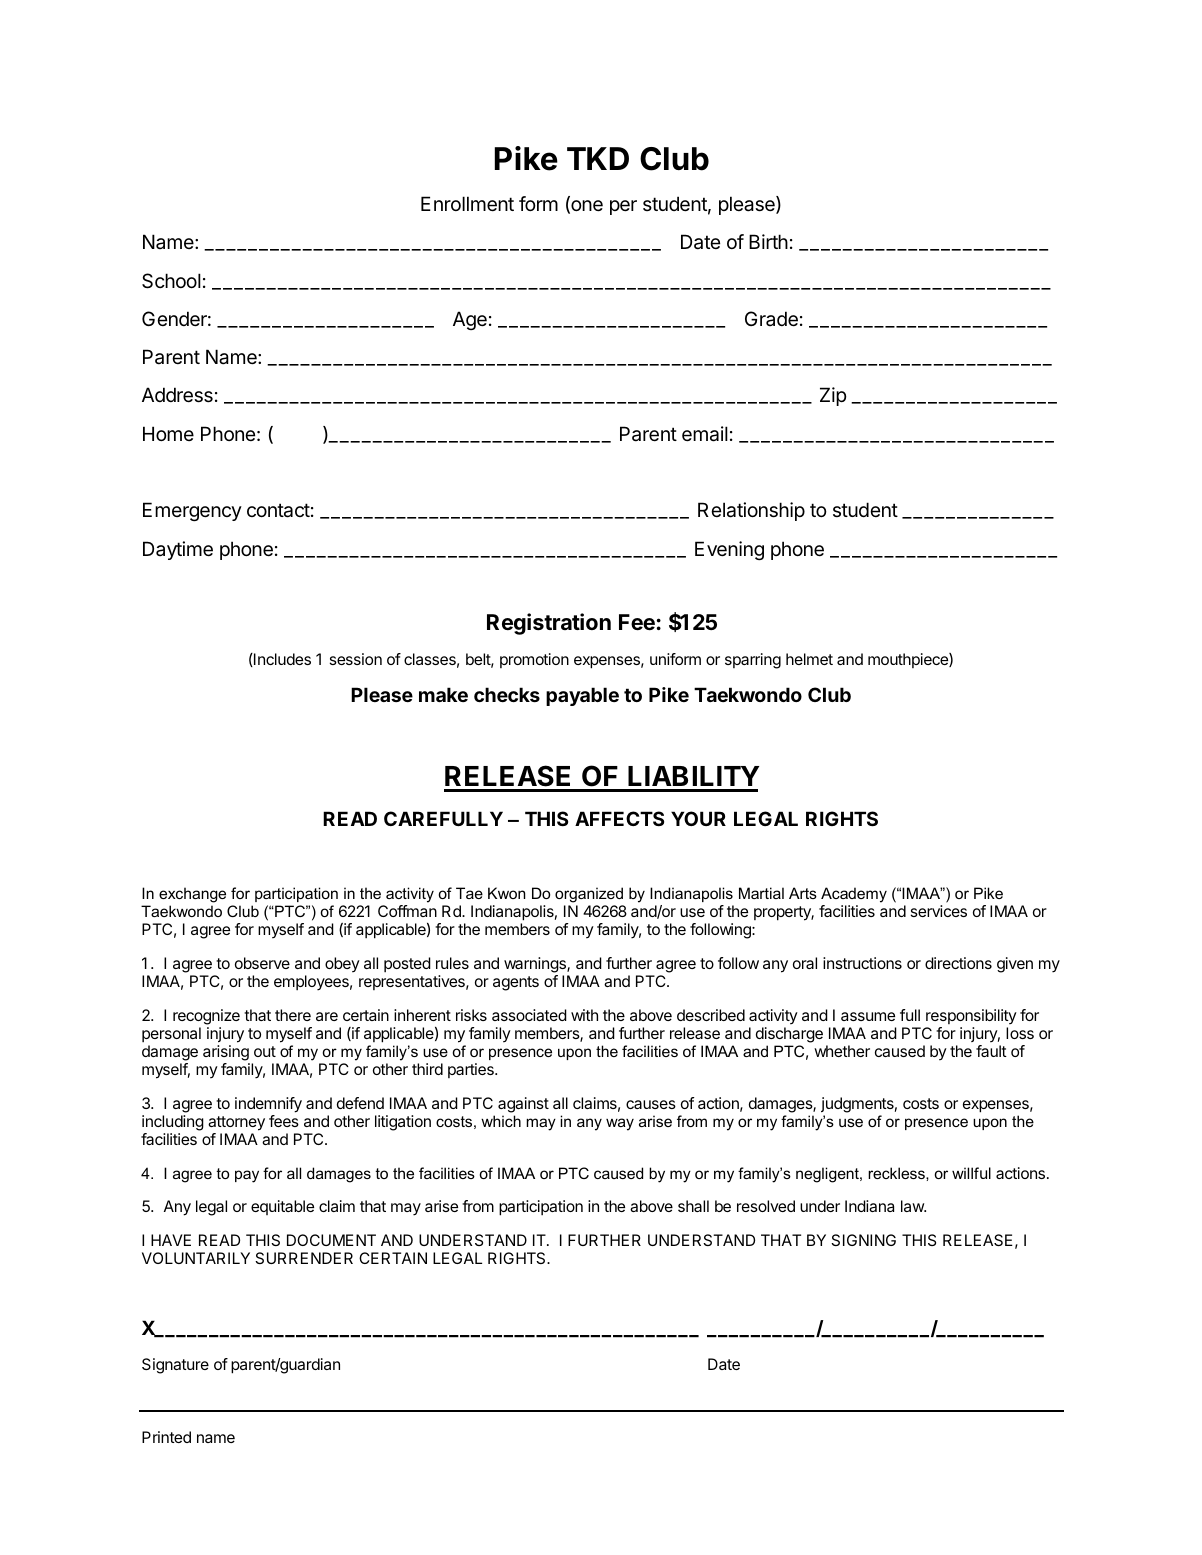 This image has height=1555, width=1202. Describe the element at coordinates (868, 1016) in the image. I see `assume` at that location.
